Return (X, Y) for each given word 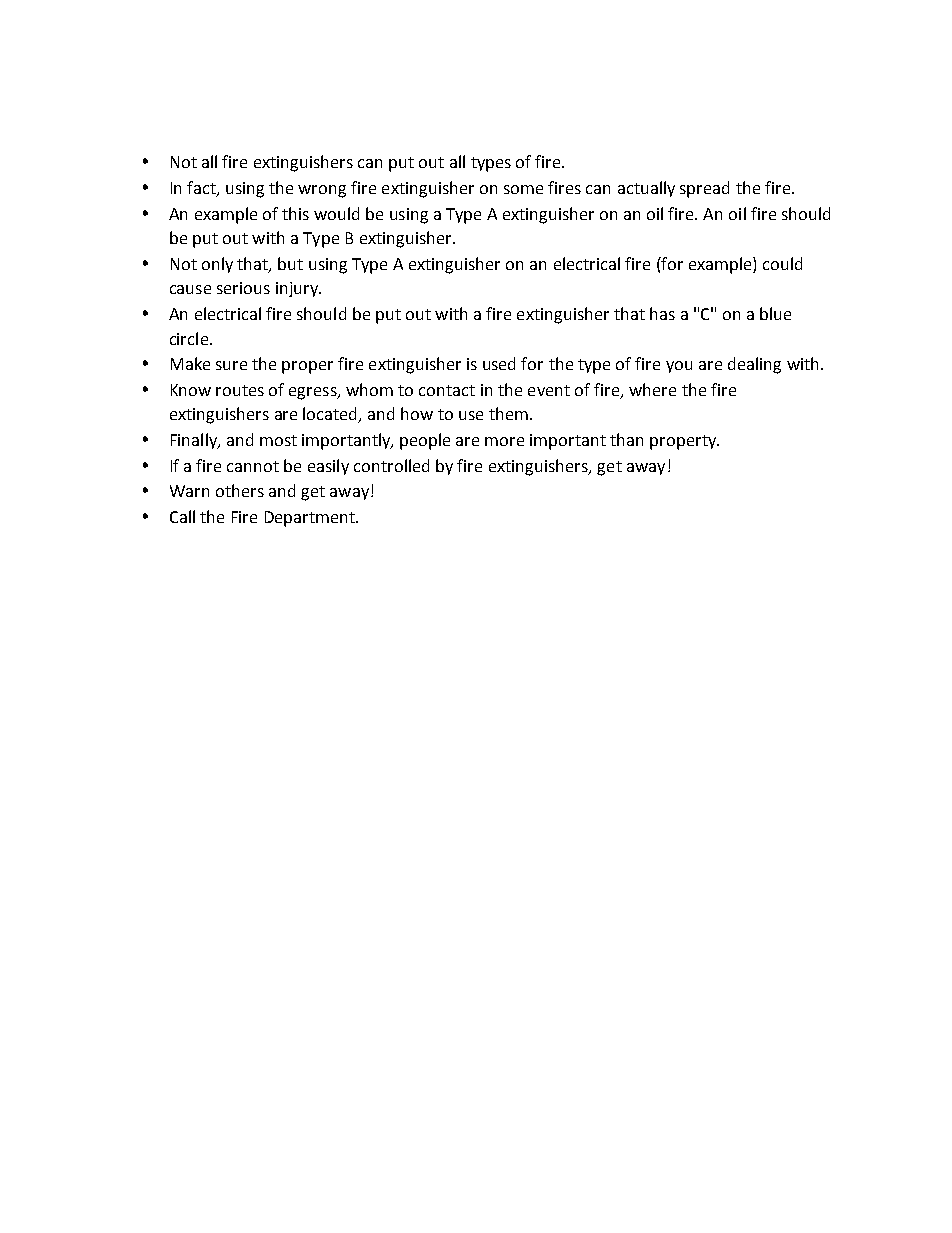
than (626, 439)
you (679, 367)
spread (704, 189)
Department (311, 519)
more (504, 441)
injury (298, 289)
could (782, 263)
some (523, 189)
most (278, 440)
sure (231, 365)
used (499, 363)
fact (202, 189)
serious (243, 288)
